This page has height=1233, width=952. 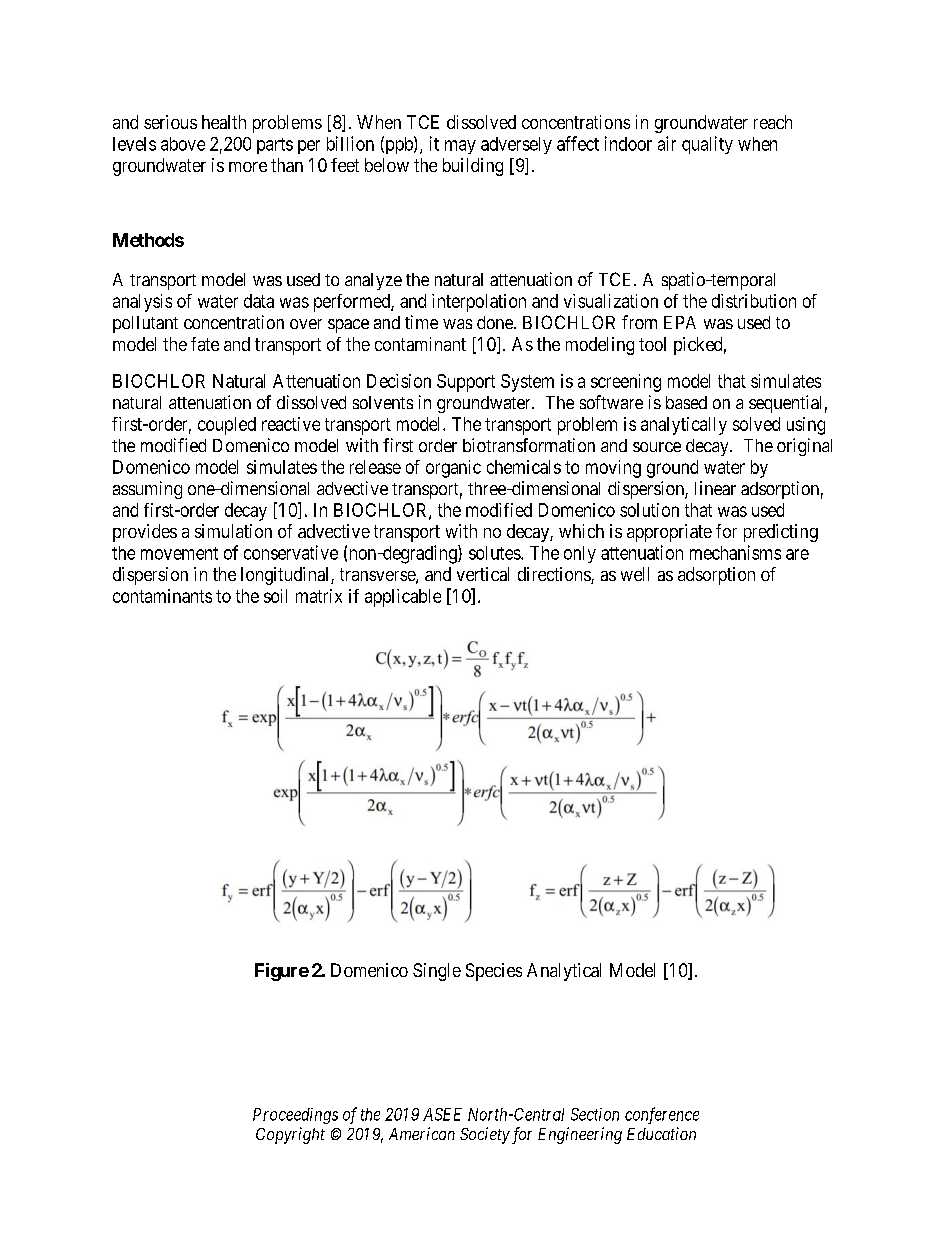 I want to click on Species, so click(x=494, y=972).
